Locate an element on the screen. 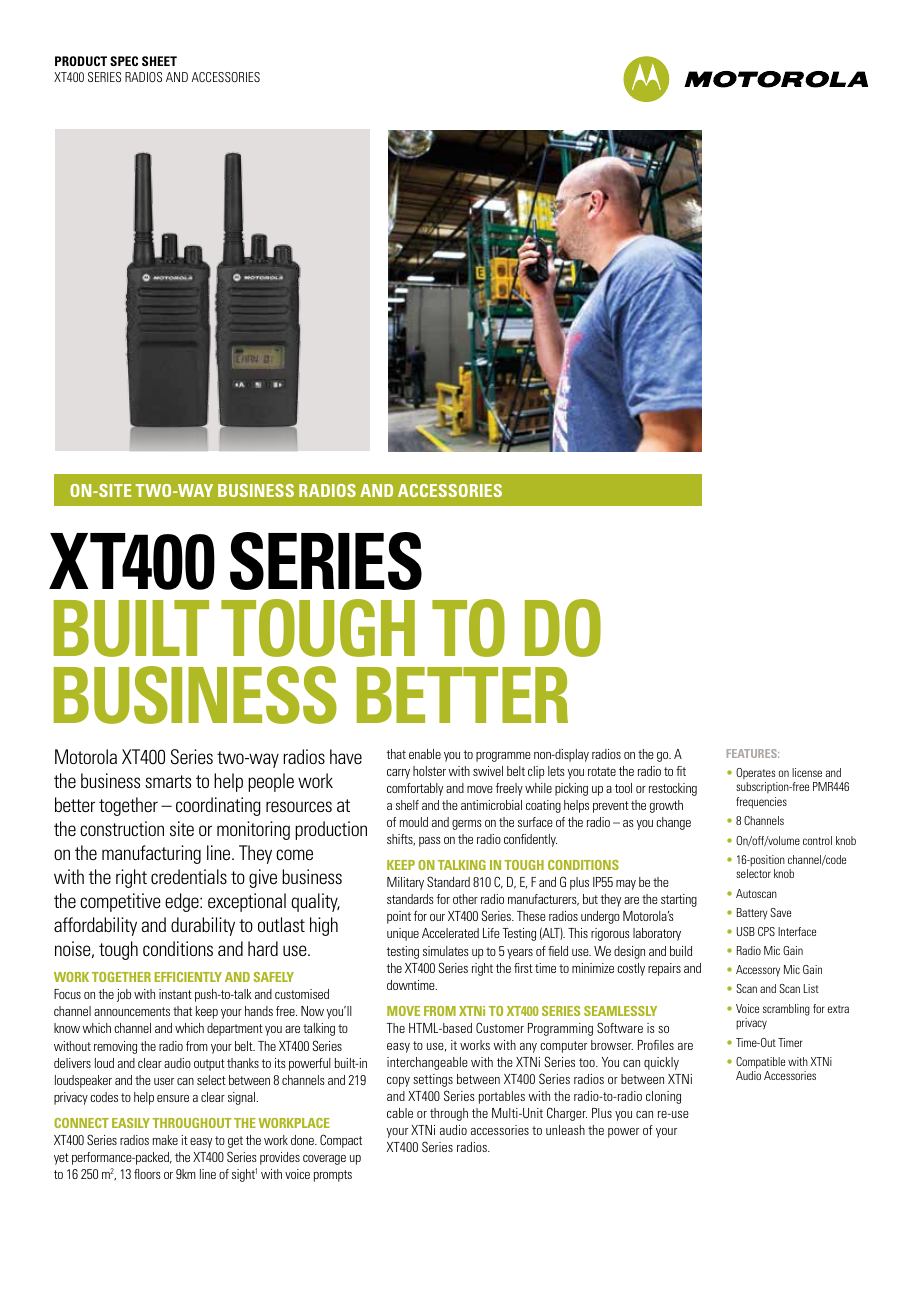 Image resolution: width=924 pixels, height=1308 pixels. make is located at coordinates (165, 1140).
